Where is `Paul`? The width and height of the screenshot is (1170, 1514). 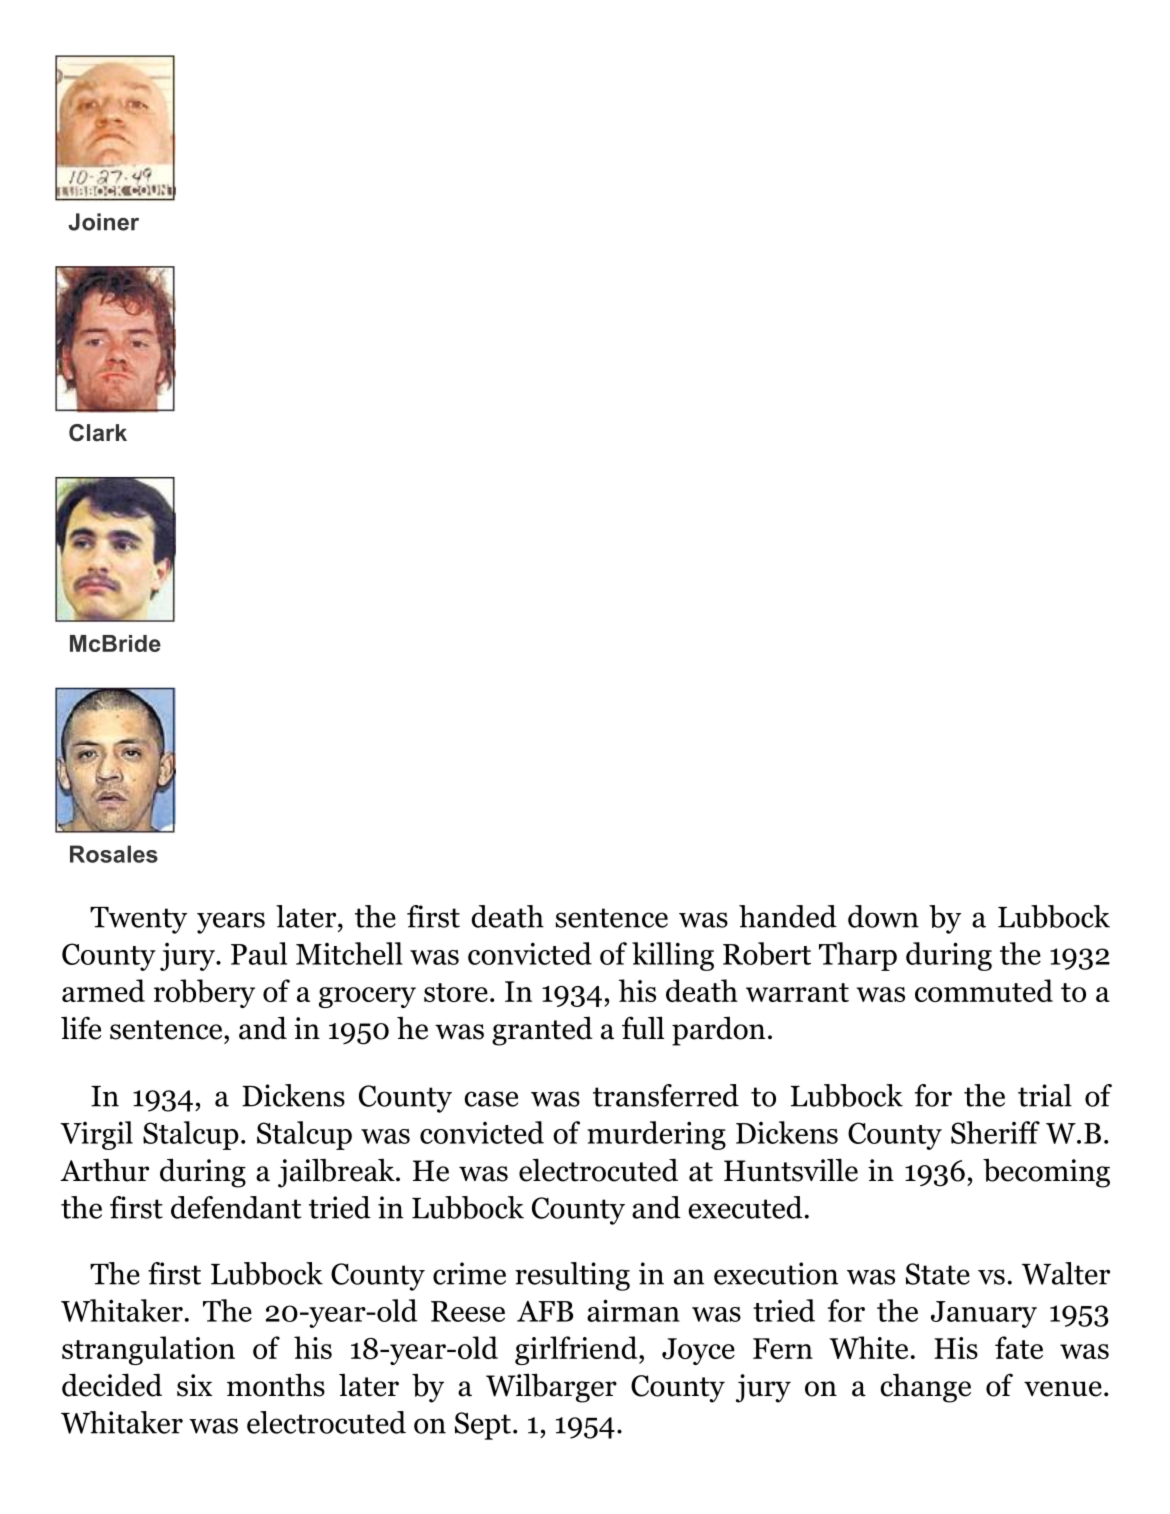 Paul is located at coordinates (259, 953).
